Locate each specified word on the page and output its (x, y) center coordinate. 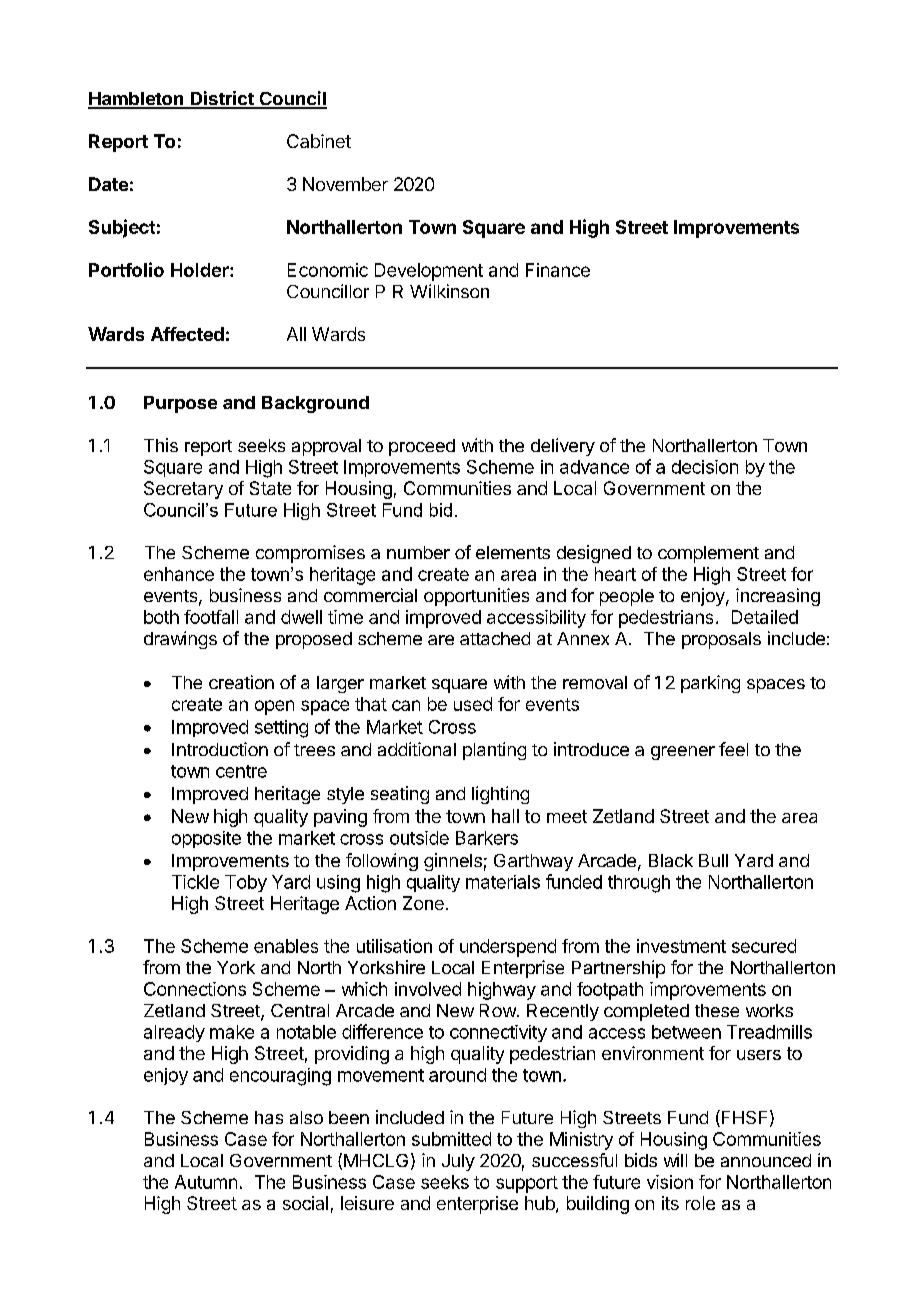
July (458, 1162)
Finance (558, 270)
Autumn (206, 1182)
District (222, 99)
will (675, 1160)
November (345, 184)
